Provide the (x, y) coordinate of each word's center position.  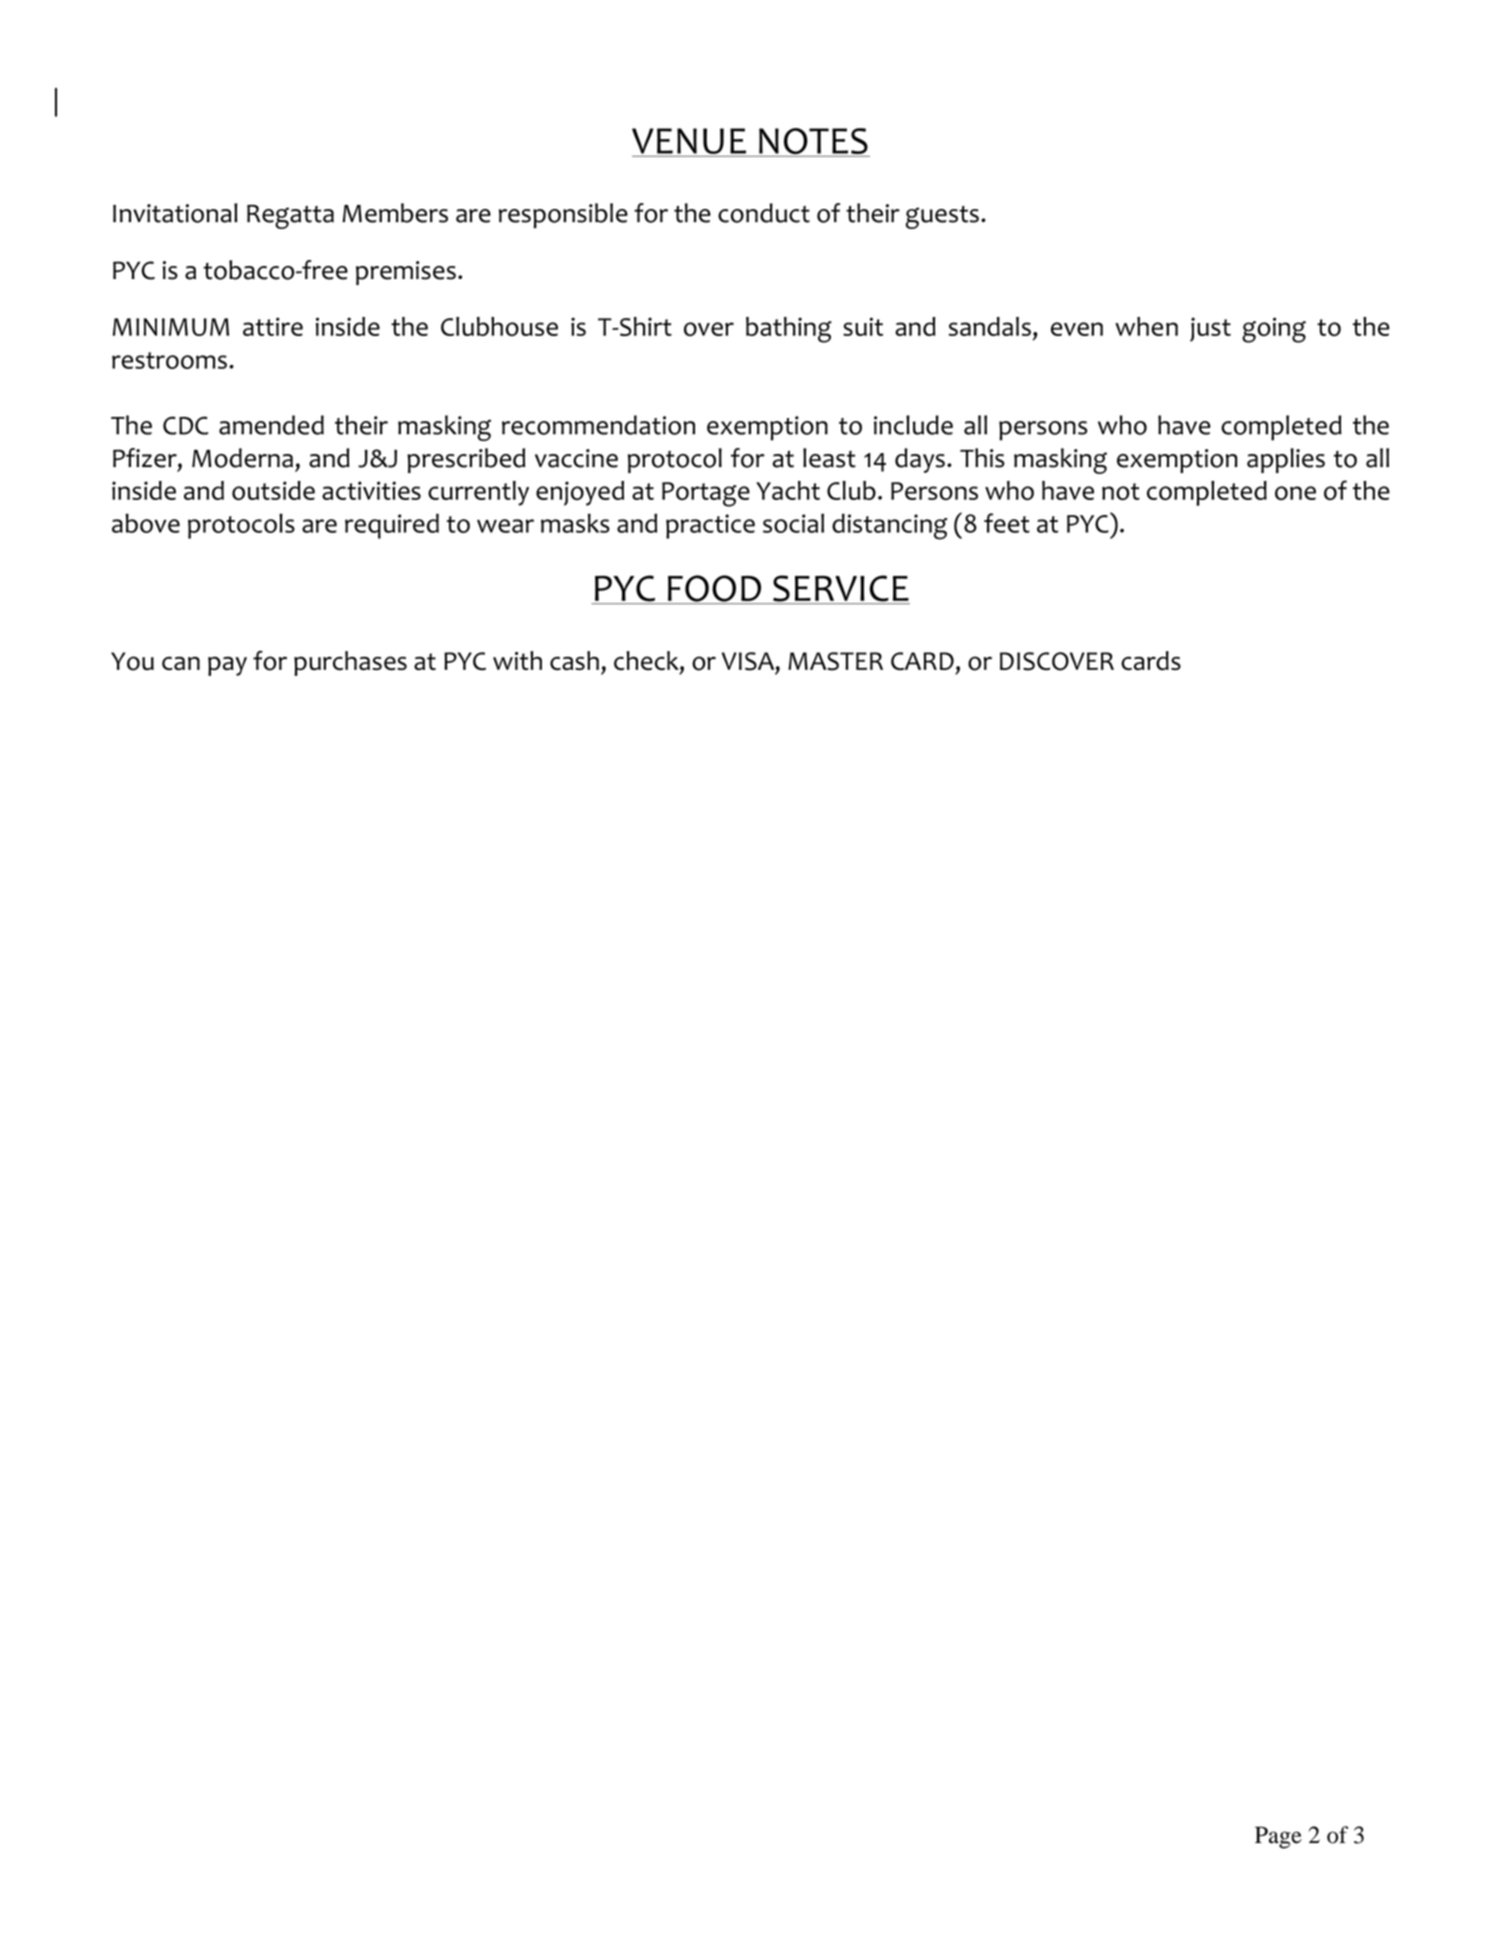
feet (1007, 523)
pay (227, 666)
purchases (350, 663)
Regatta (290, 217)
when (1146, 326)
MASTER (835, 661)
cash (574, 660)
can (181, 663)
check (647, 662)
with (517, 660)
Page (1278, 1837)
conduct (764, 213)
